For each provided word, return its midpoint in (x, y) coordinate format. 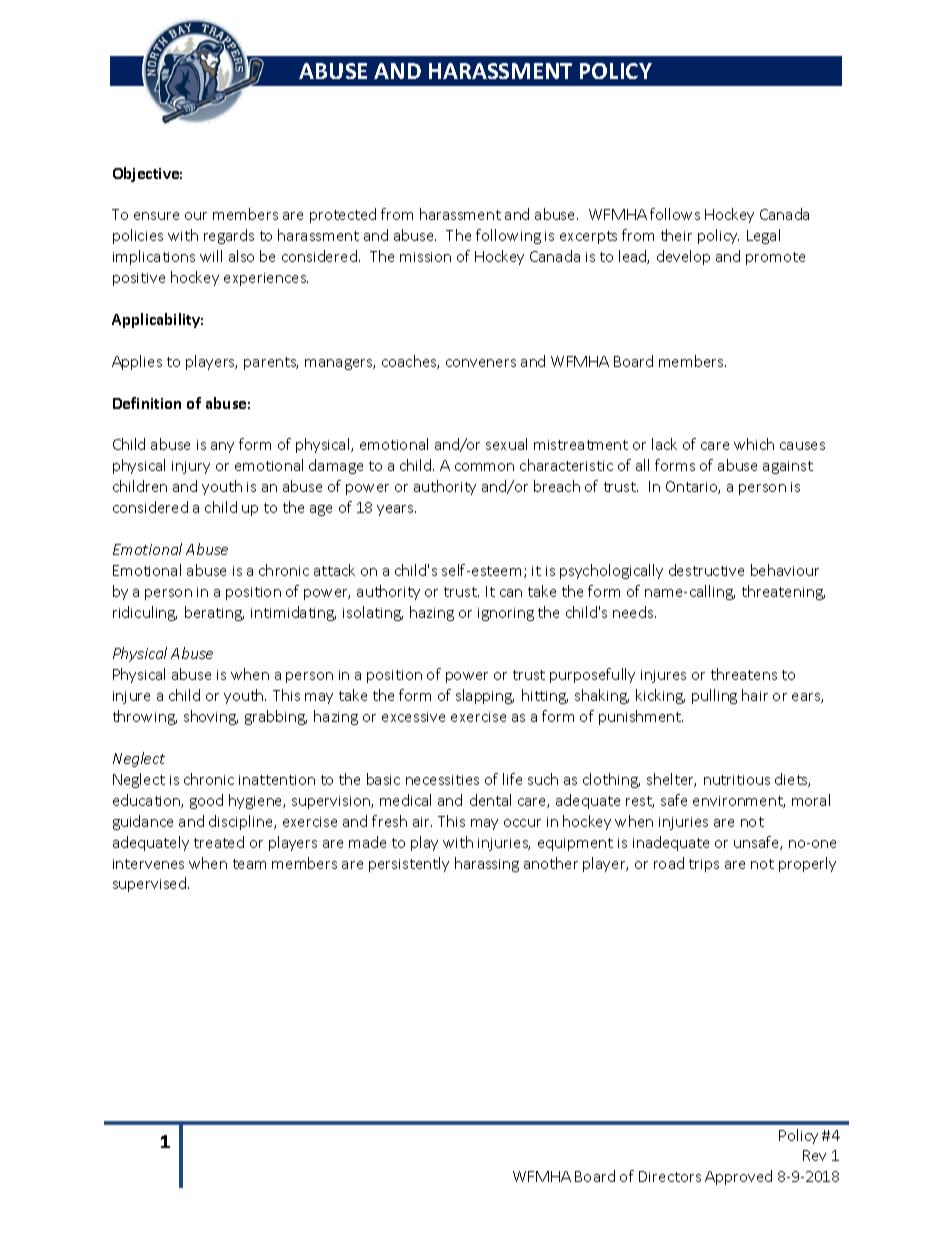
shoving (211, 717)
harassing (487, 864)
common (484, 467)
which (754, 444)
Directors (670, 1176)
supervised (149, 884)
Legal (763, 236)
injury (191, 467)
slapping (485, 696)
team (249, 864)
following (508, 236)
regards (229, 236)
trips (704, 865)
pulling (714, 696)
